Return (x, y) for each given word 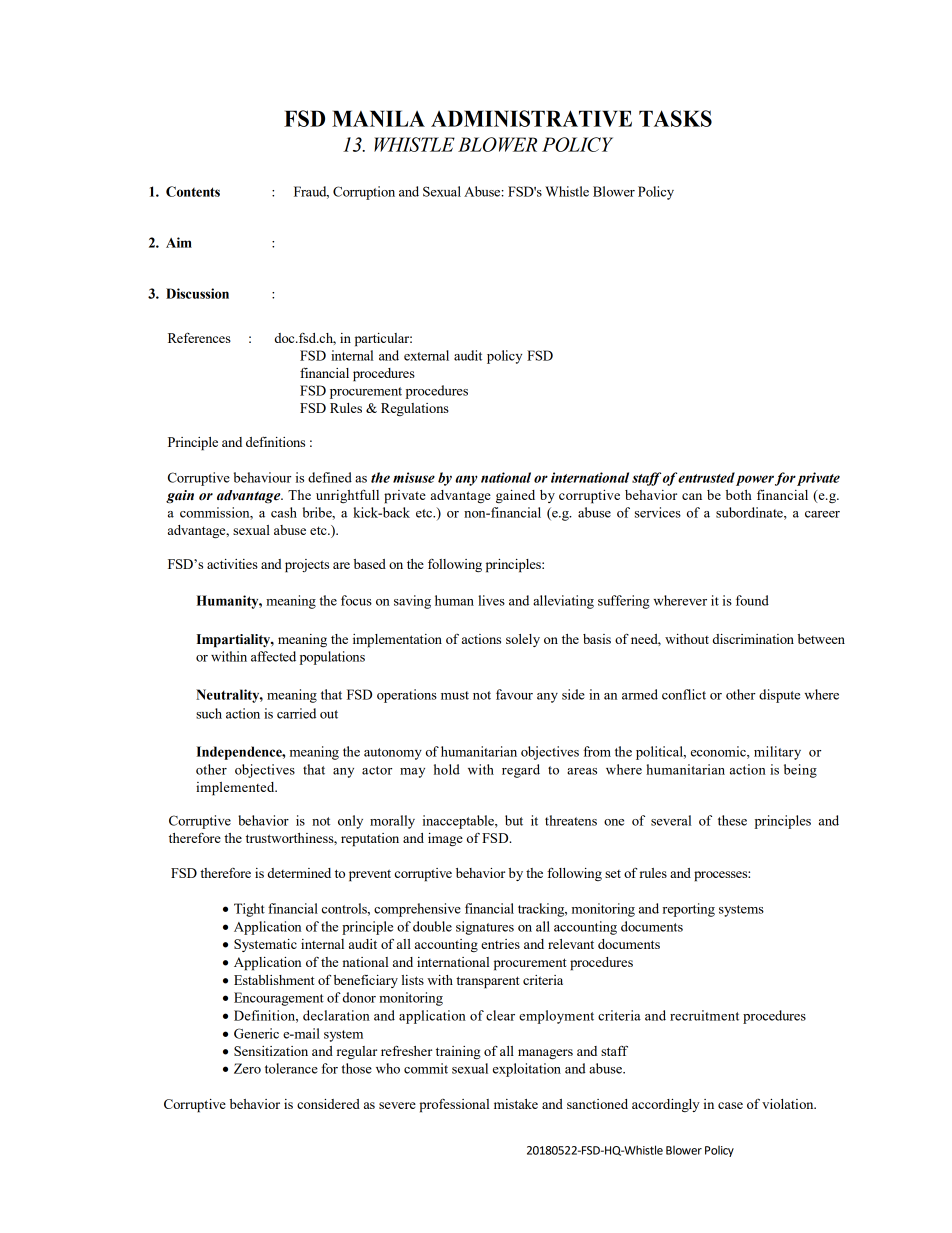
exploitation (527, 1070)
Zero (247, 1068)
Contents (193, 191)
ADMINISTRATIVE (531, 118)
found (752, 600)
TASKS (675, 118)
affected (273, 656)
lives (491, 600)
